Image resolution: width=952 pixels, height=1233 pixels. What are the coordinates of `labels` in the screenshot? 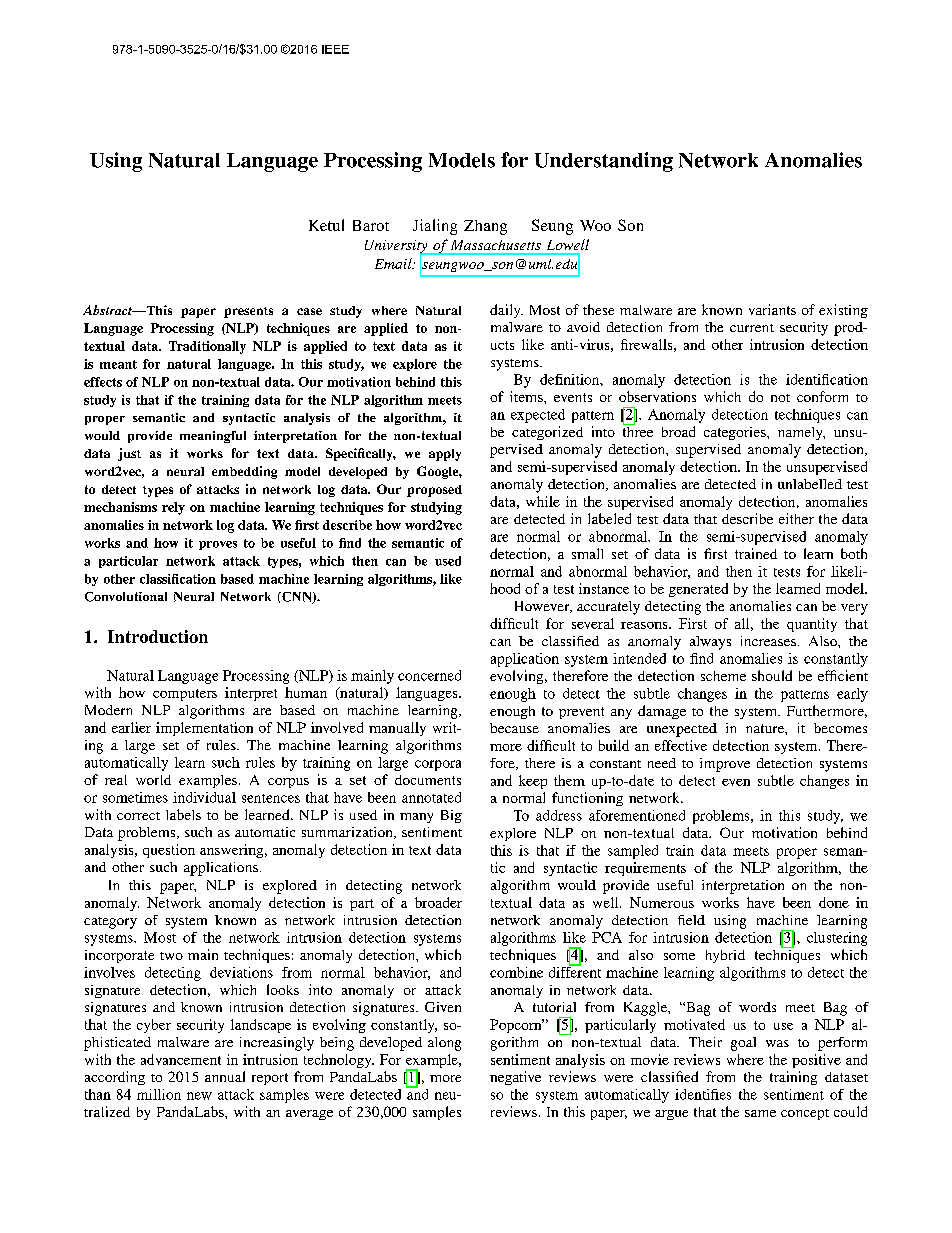 It's located at (183, 814).
